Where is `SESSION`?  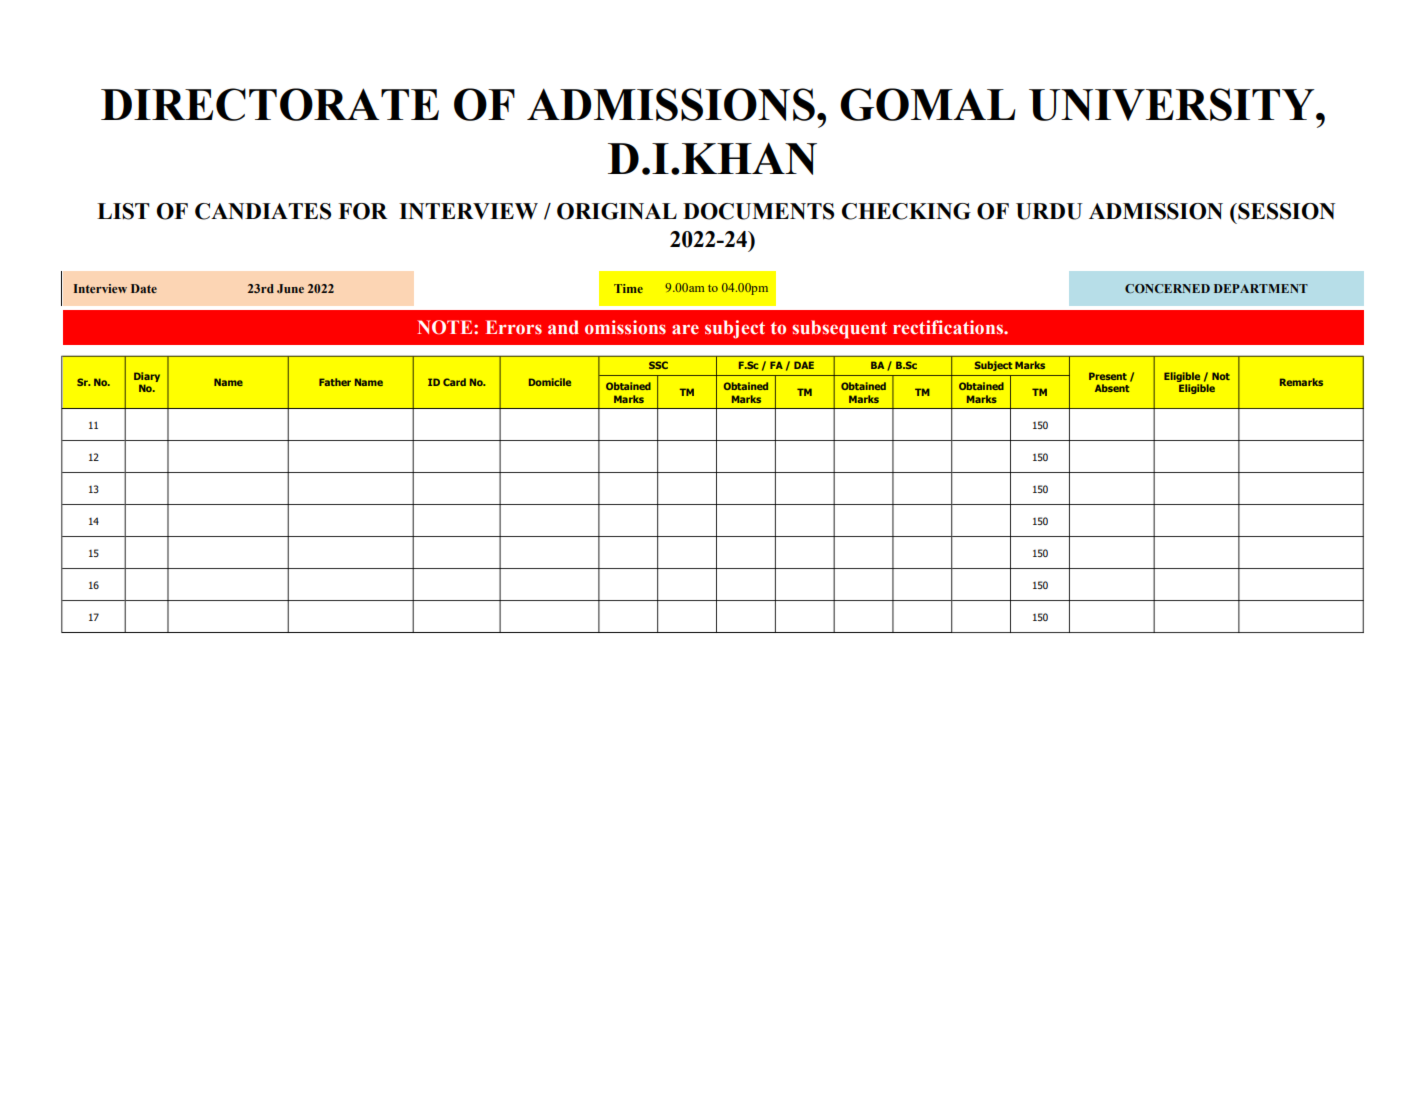
SESSION is located at coordinates (1285, 211).
